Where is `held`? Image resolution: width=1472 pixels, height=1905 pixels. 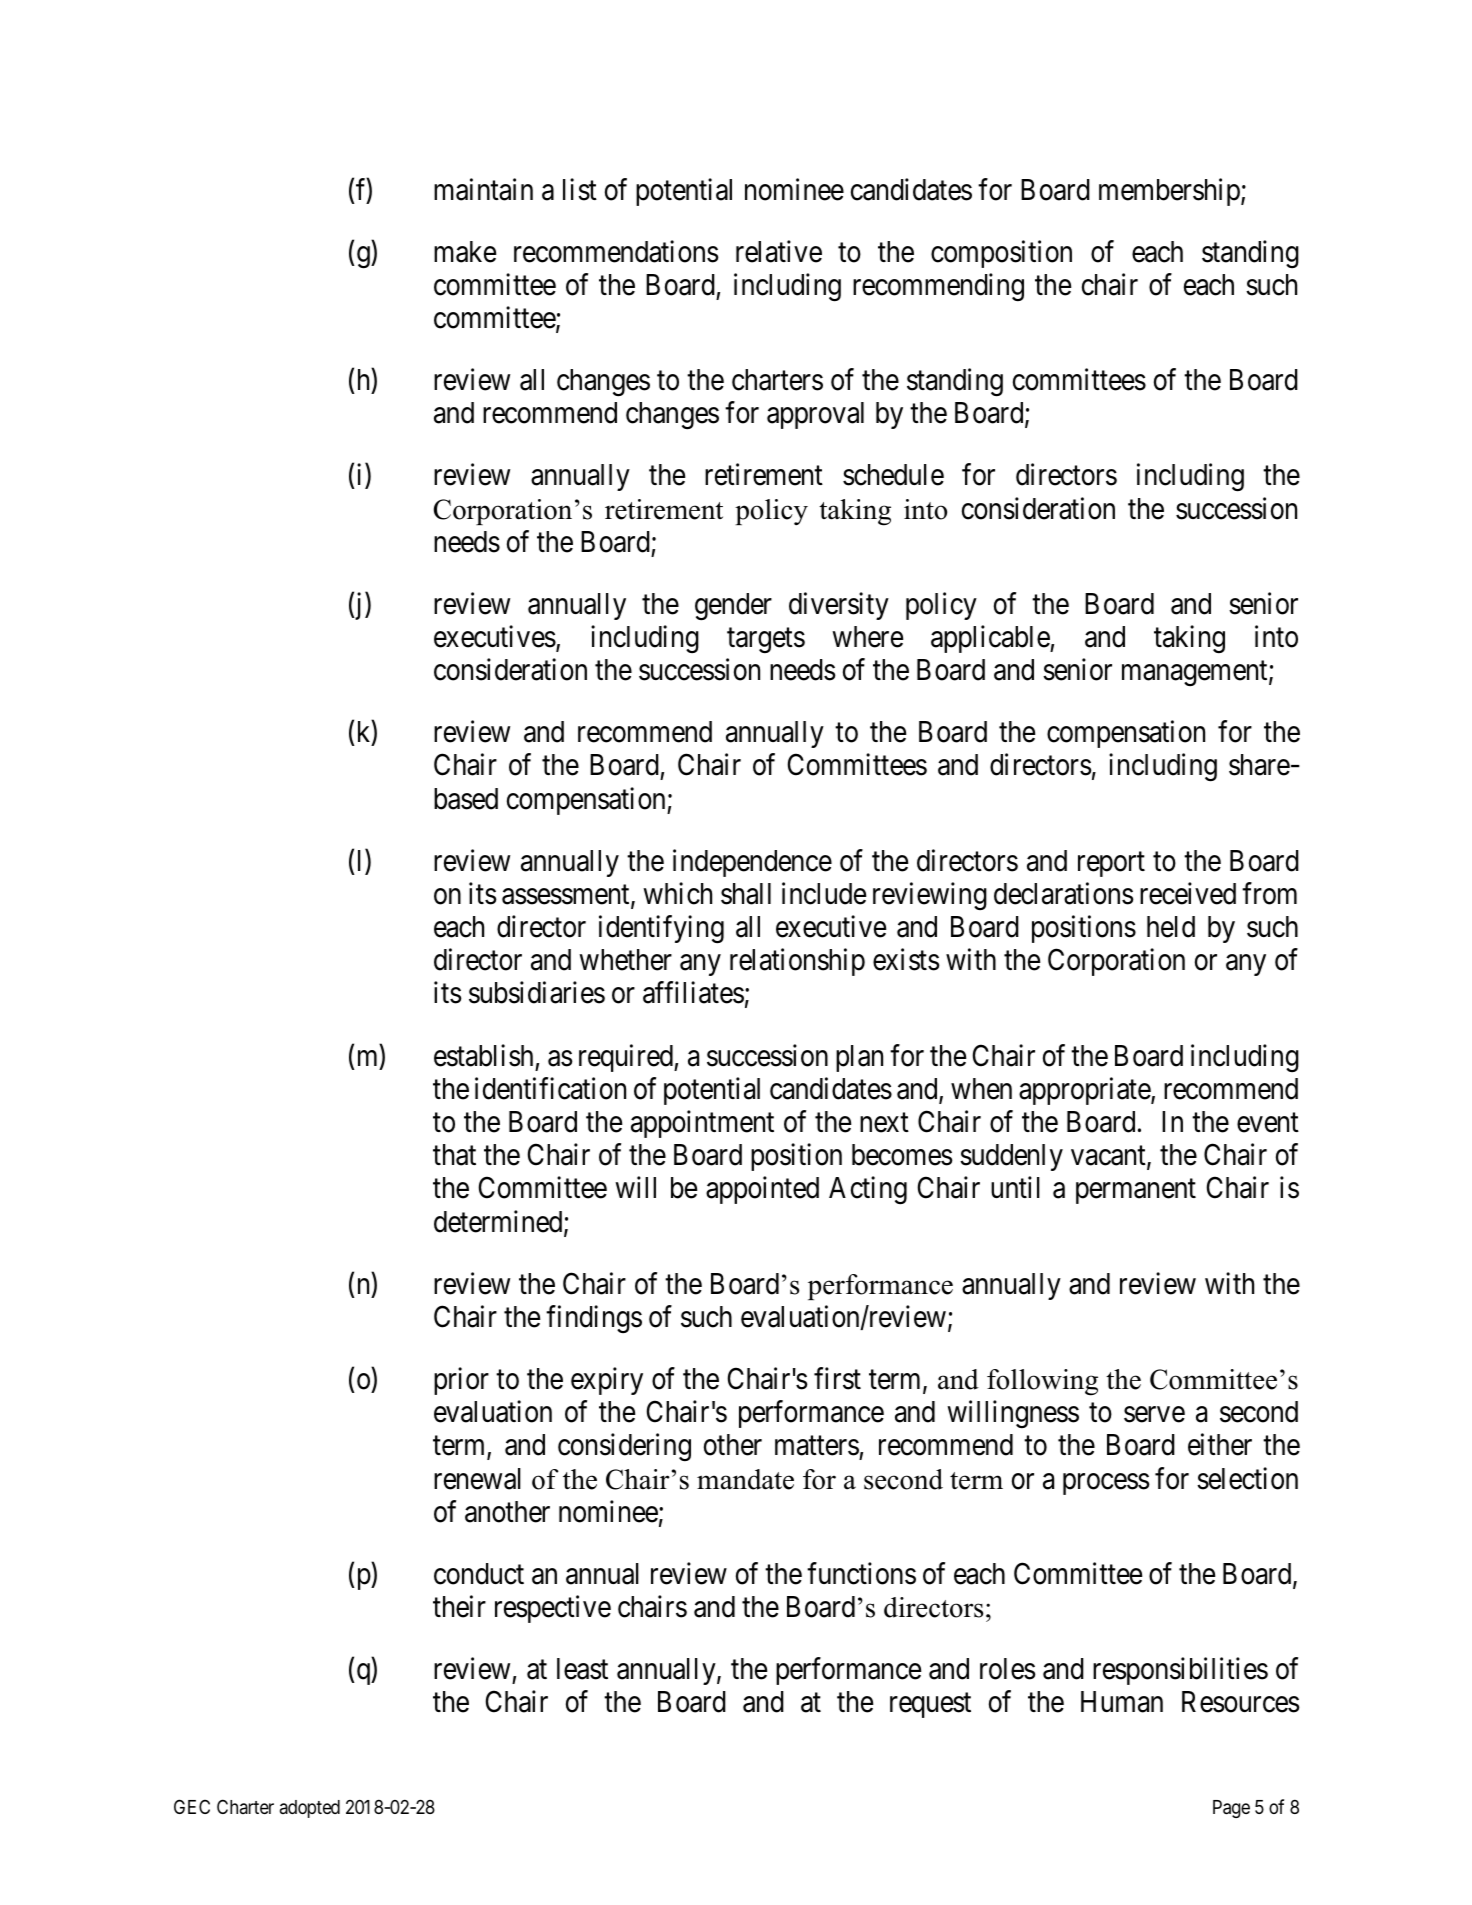
held is located at coordinates (1171, 927).
